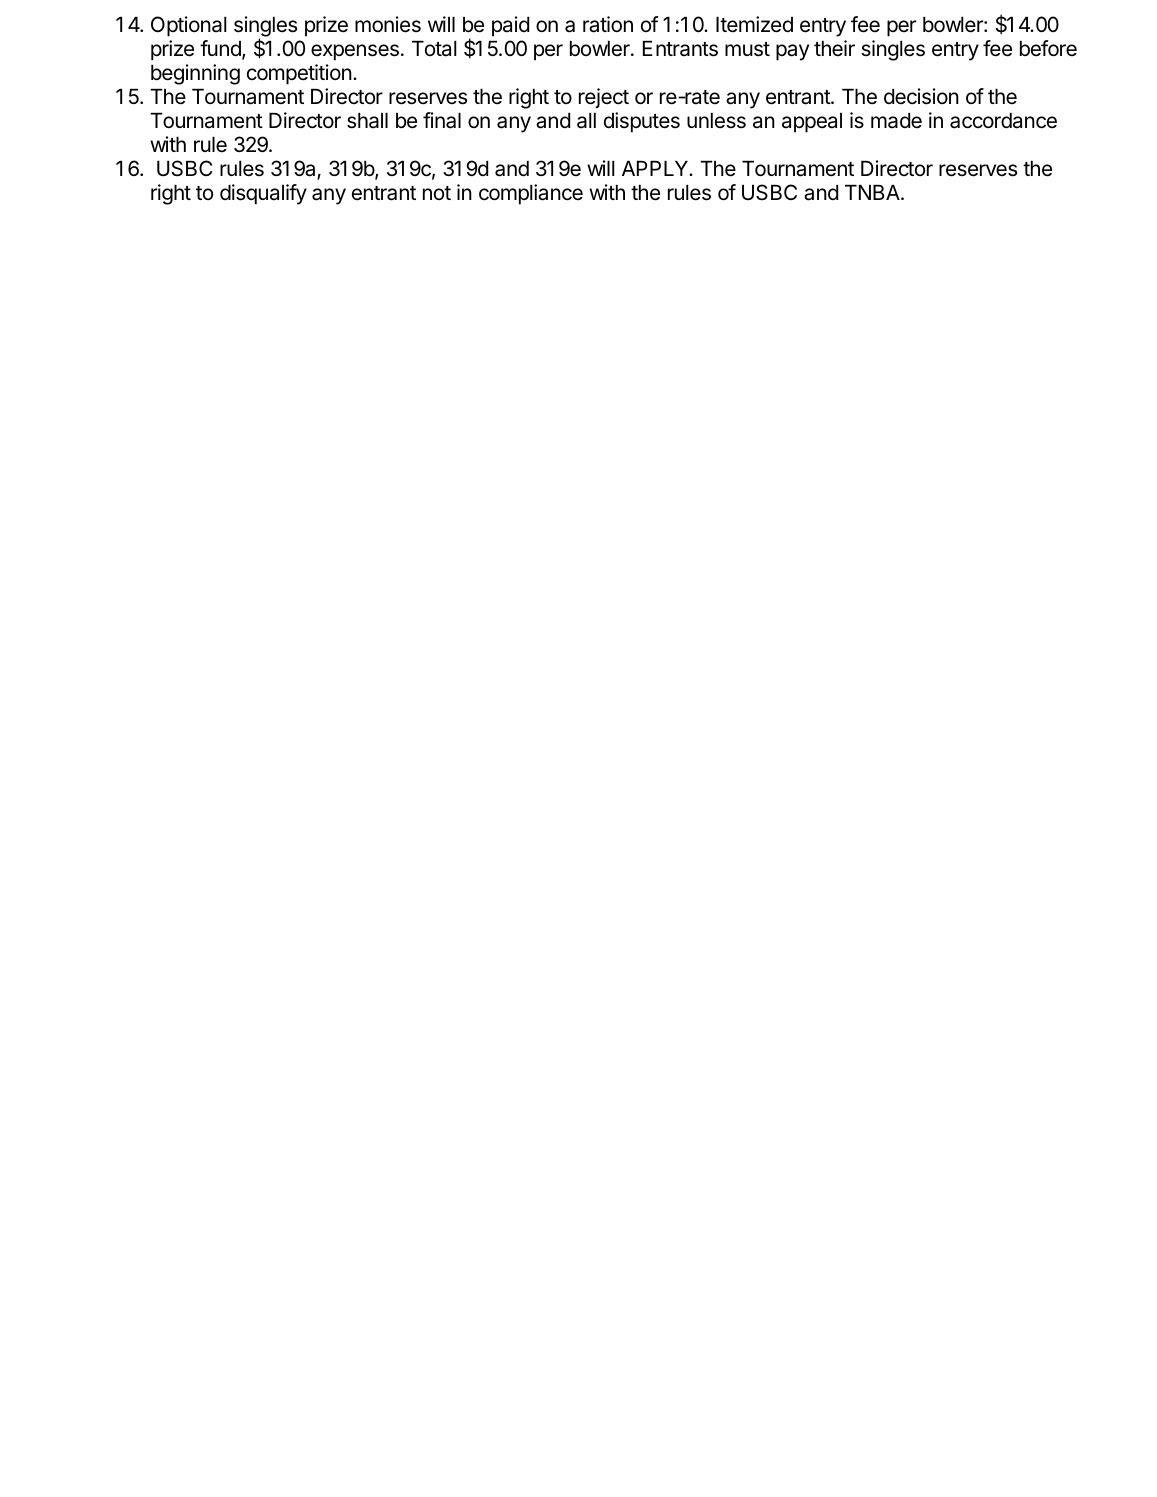  I want to click on must, so click(747, 49).
